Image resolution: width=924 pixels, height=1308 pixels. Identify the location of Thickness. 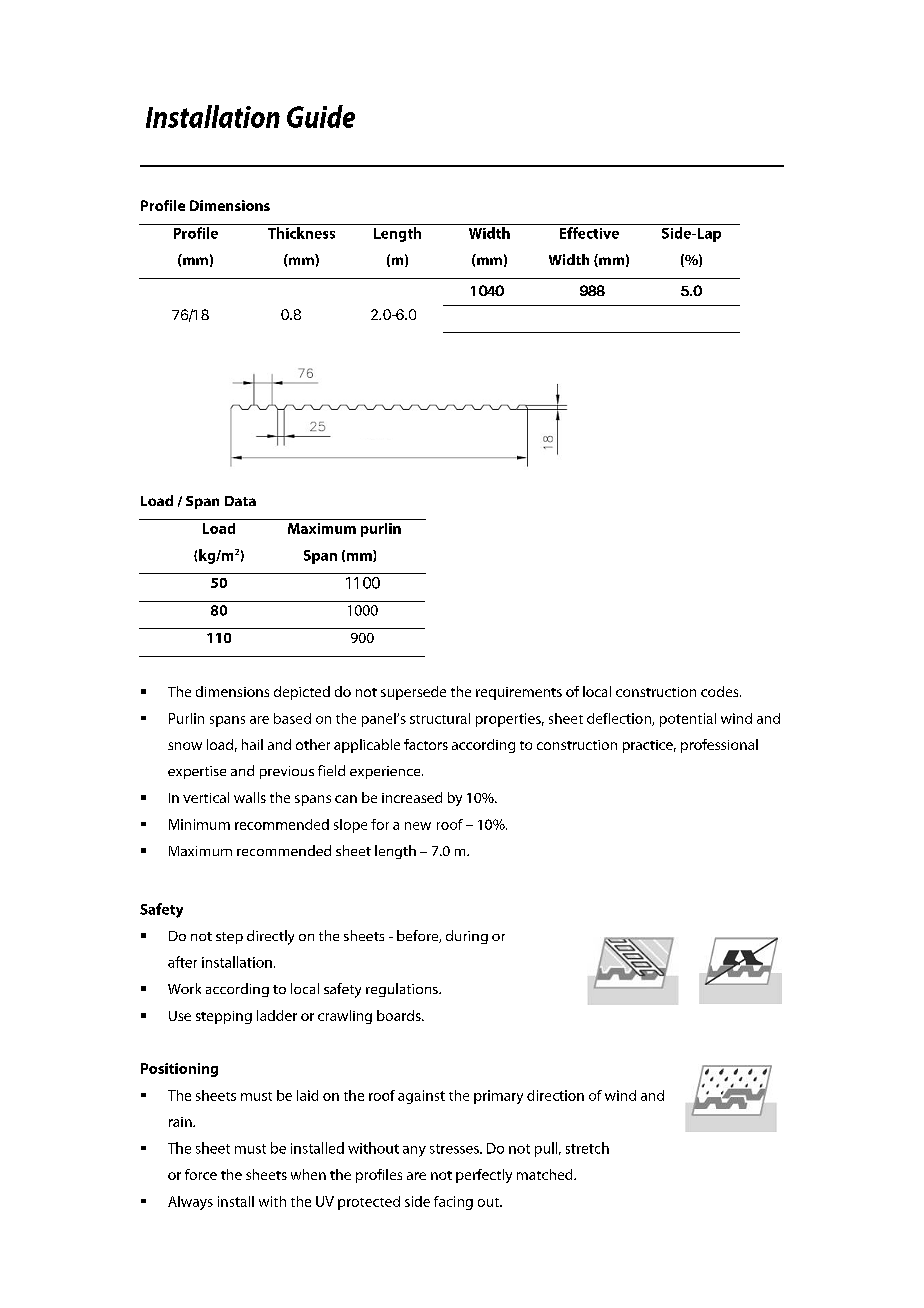
(301, 233).
